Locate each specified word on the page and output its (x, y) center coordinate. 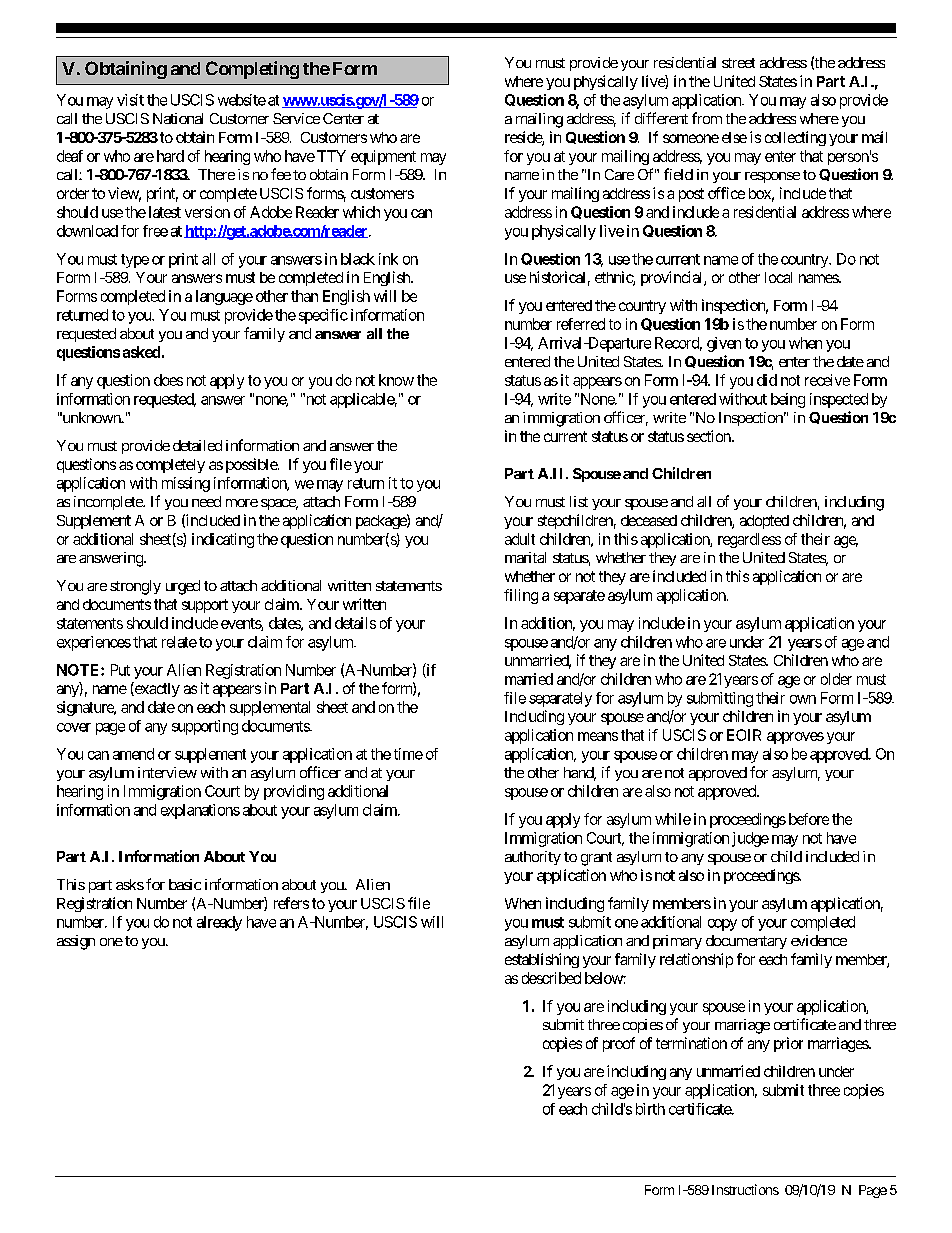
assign (76, 942)
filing (521, 596)
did (767, 380)
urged (183, 587)
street (738, 63)
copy (722, 925)
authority (533, 858)
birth (650, 1109)
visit (130, 100)
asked (141, 352)
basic (185, 884)
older (836, 679)
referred (581, 324)
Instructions (745, 1189)
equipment (383, 157)
